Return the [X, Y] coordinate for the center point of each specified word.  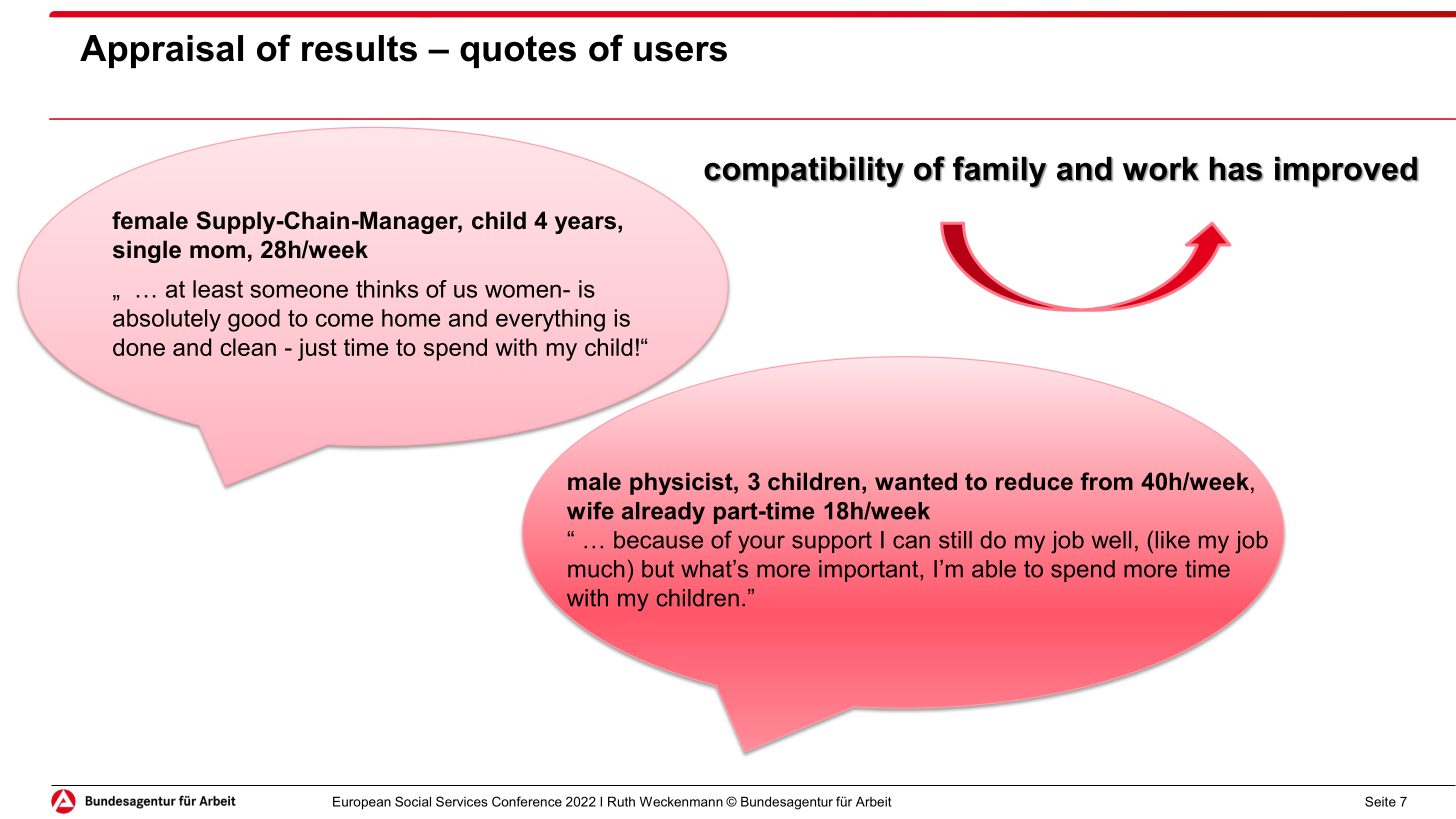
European [362, 803]
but [658, 569]
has [1236, 169]
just [317, 349]
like [1173, 540]
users [680, 51]
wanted [916, 481]
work [1161, 169]
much [596, 569]
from [1107, 481]
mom [217, 252]
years [585, 225]
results [359, 48]
